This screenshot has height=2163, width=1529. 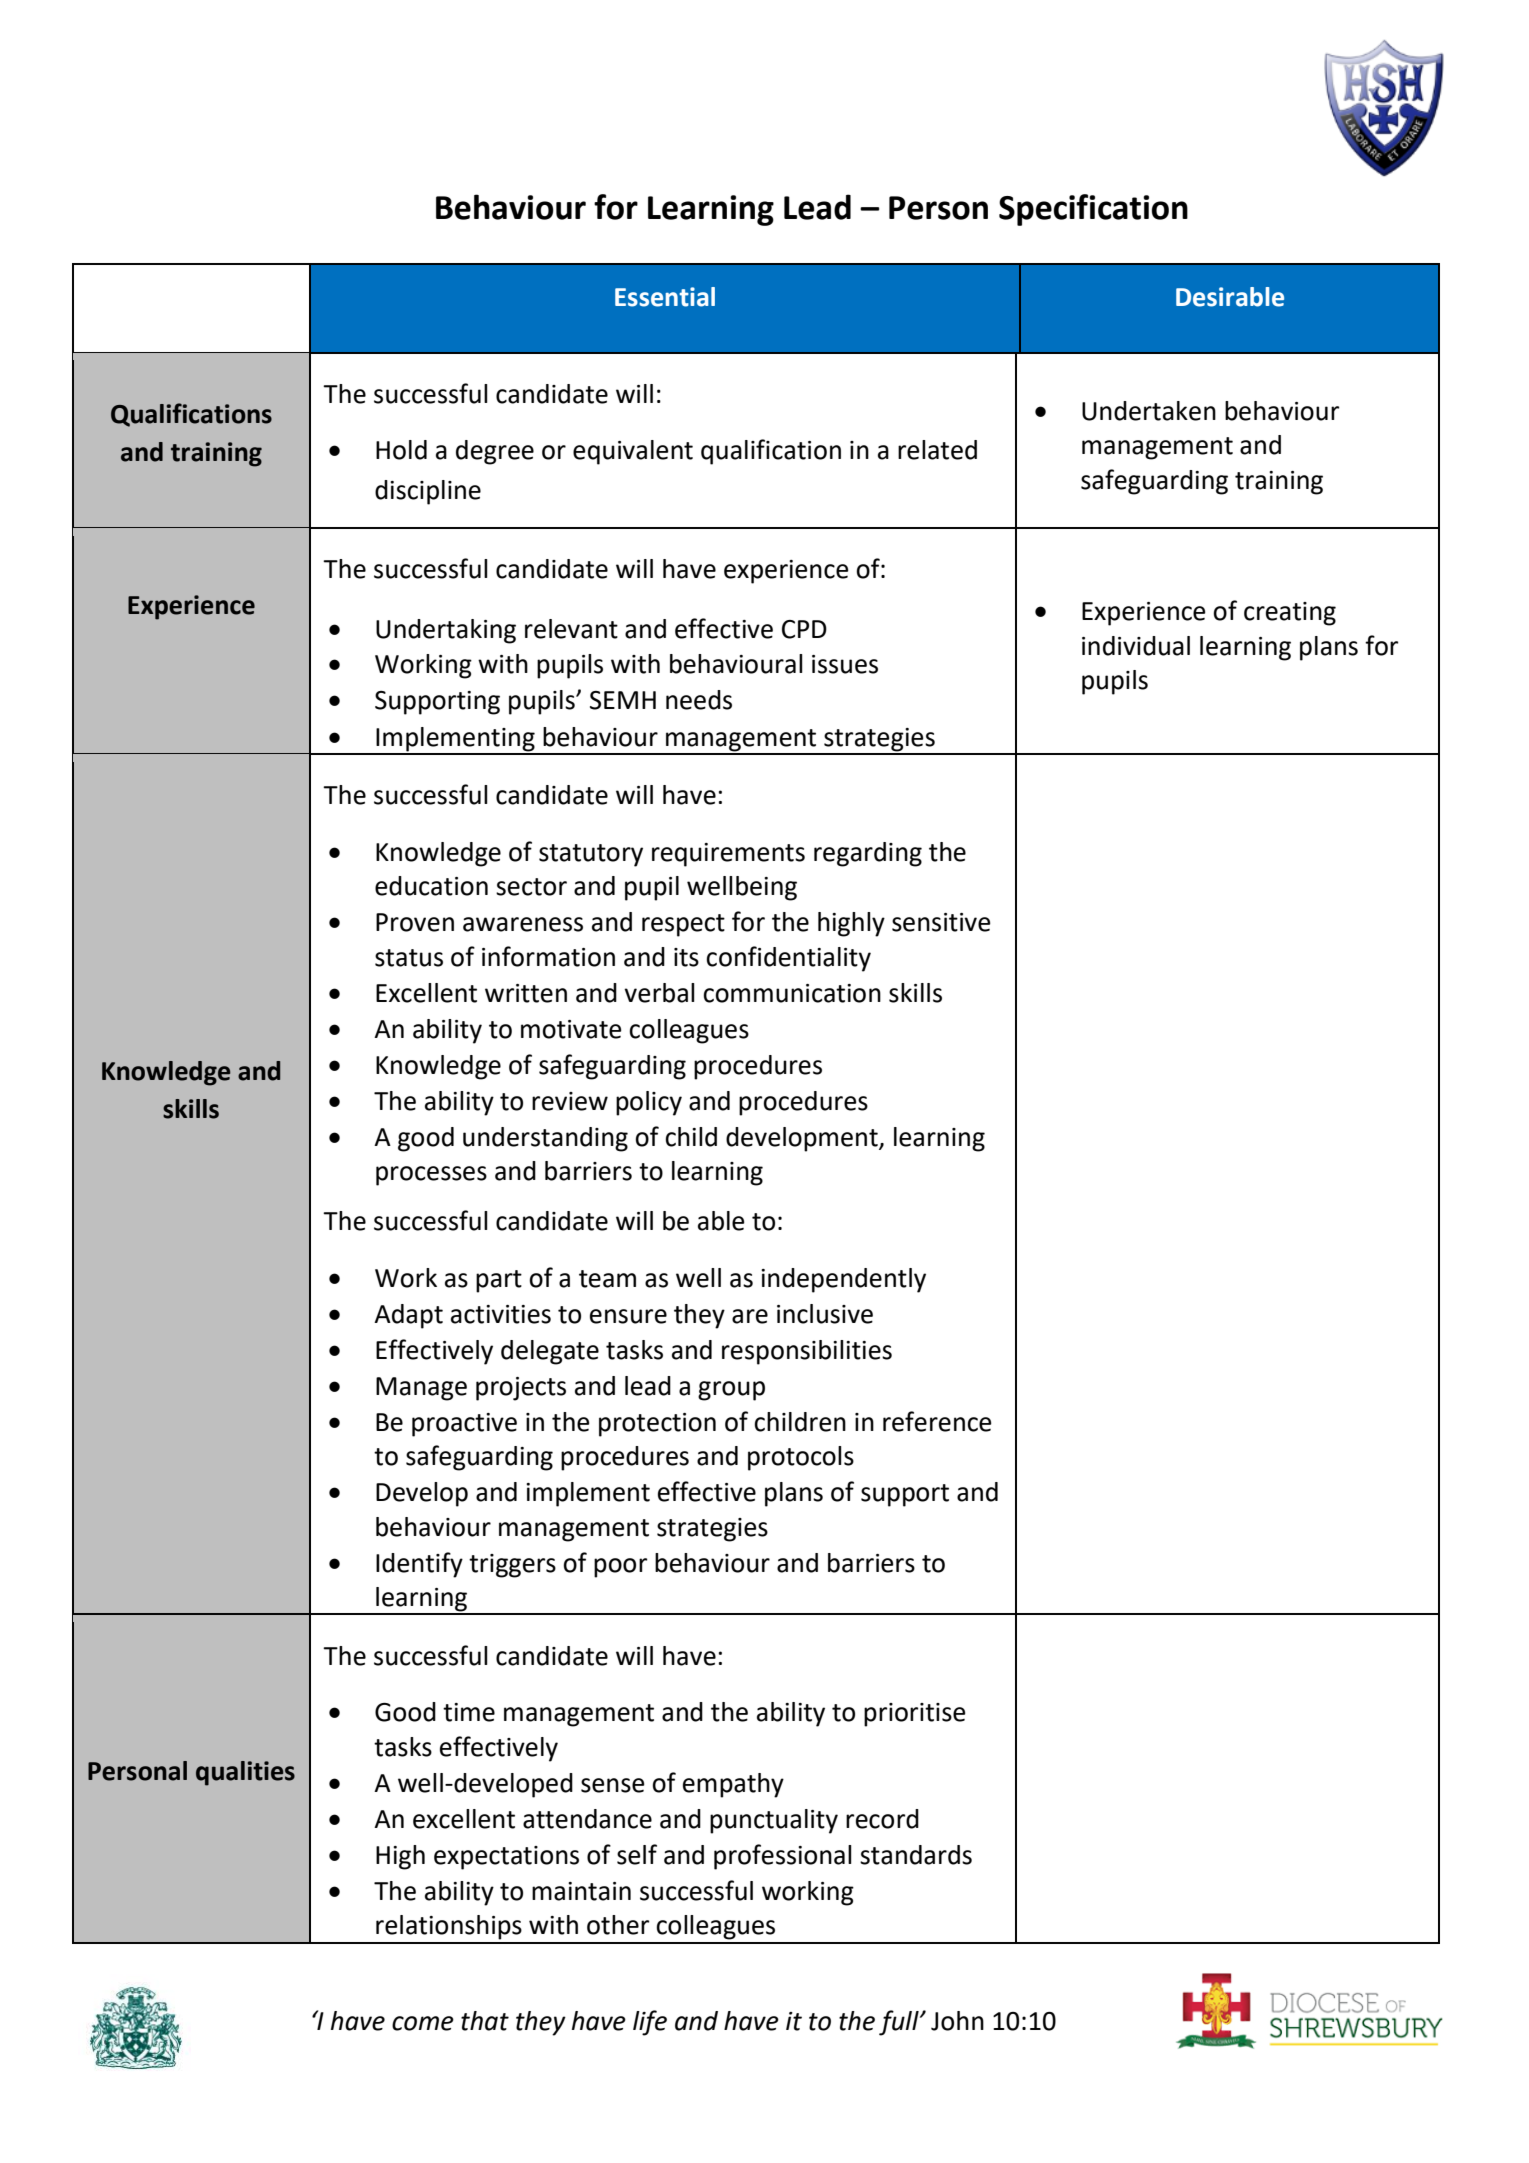 What do you see at coordinates (620, 1568) in the screenshot?
I see `poor` at bounding box center [620, 1568].
